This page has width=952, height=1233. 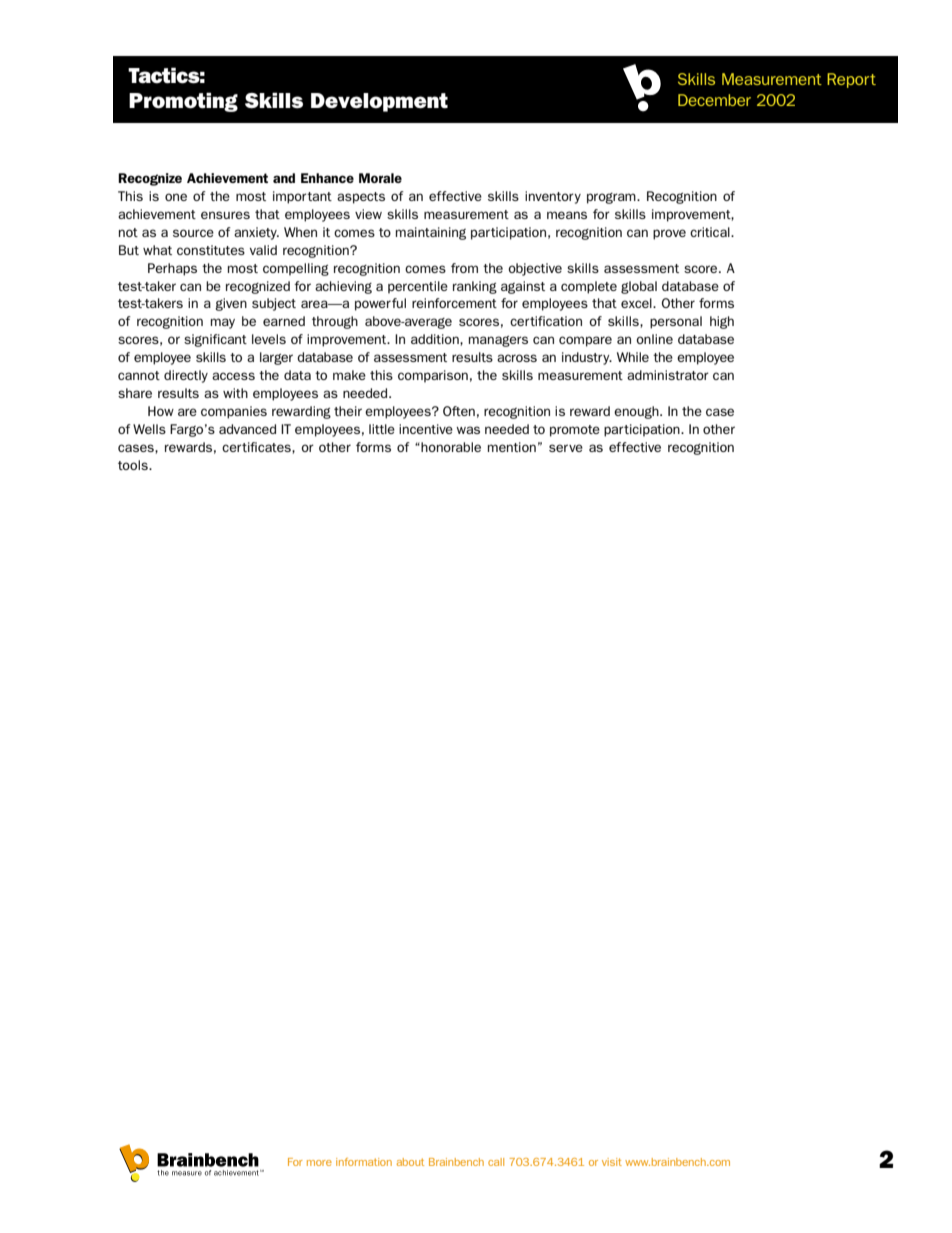 I want to click on more, so click(x=319, y=1163).
